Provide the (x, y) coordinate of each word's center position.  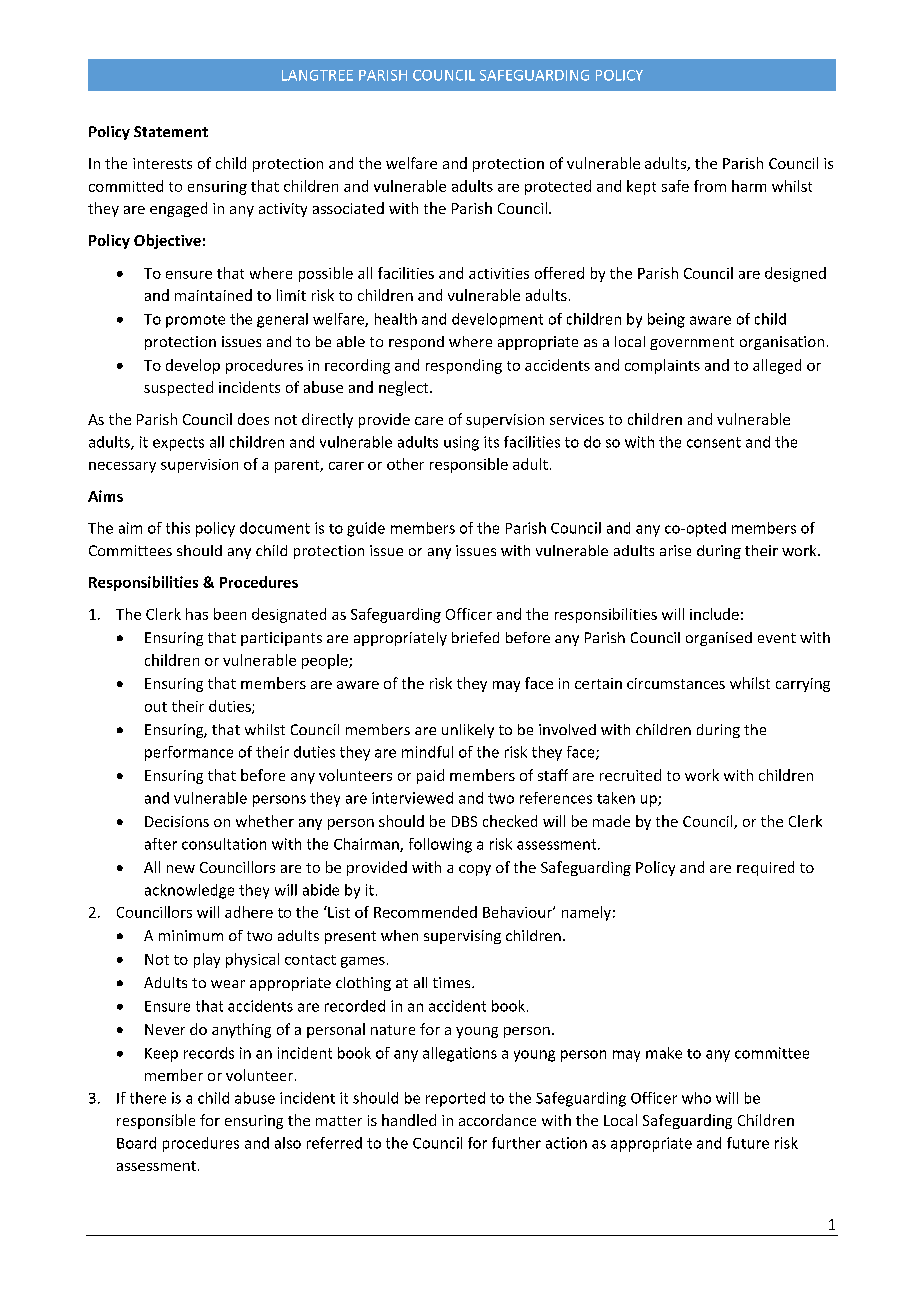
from (710, 186)
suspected (178, 388)
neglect (405, 388)
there (148, 1098)
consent (714, 442)
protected (558, 187)
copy (475, 870)
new (181, 869)
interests (162, 163)
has (197, 614)
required (765, 868)
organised (719, 639)
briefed (475, 637)
